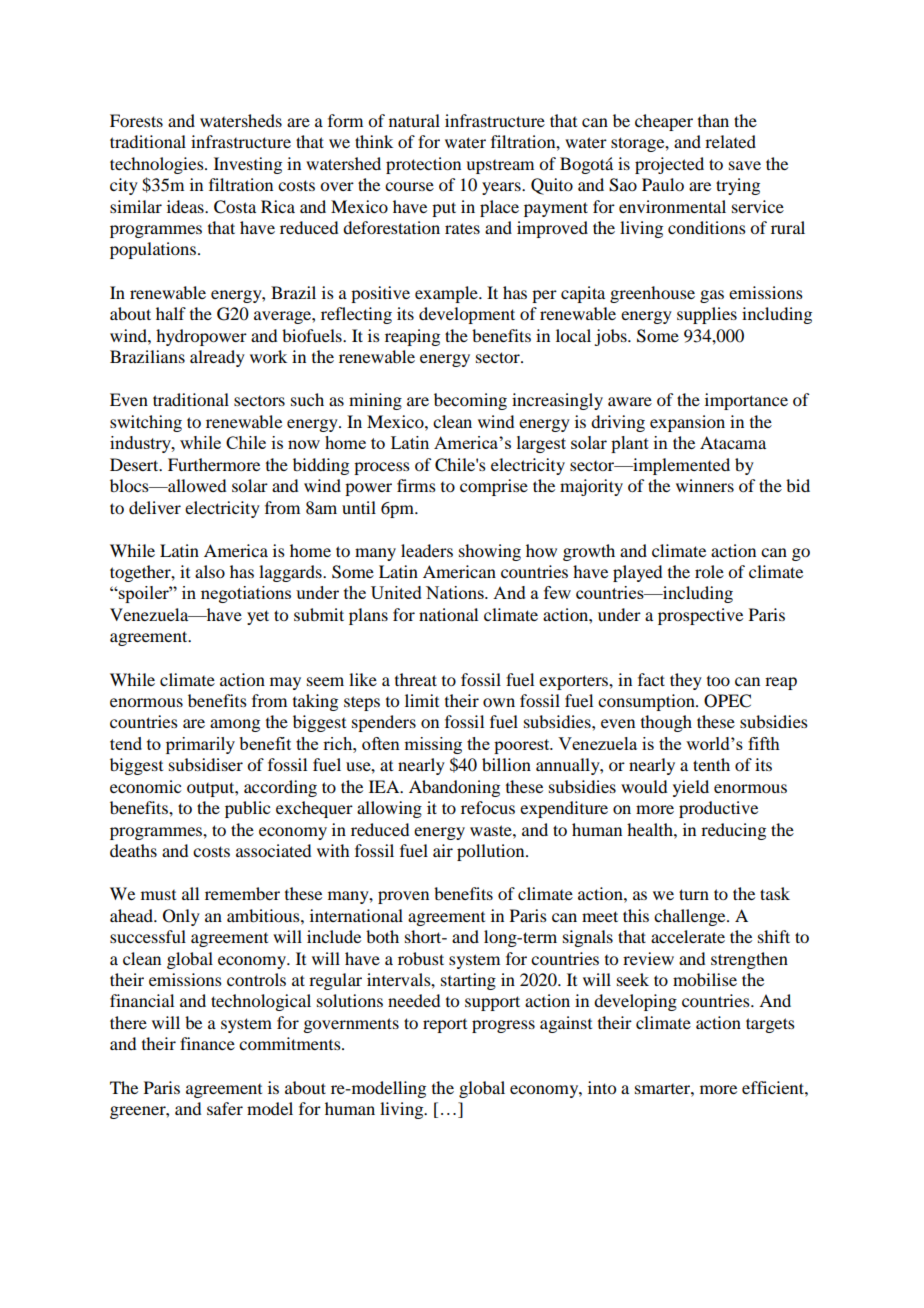  Describe the element at coordinates (248, 165) in the image. I see `Investing` at that location.
